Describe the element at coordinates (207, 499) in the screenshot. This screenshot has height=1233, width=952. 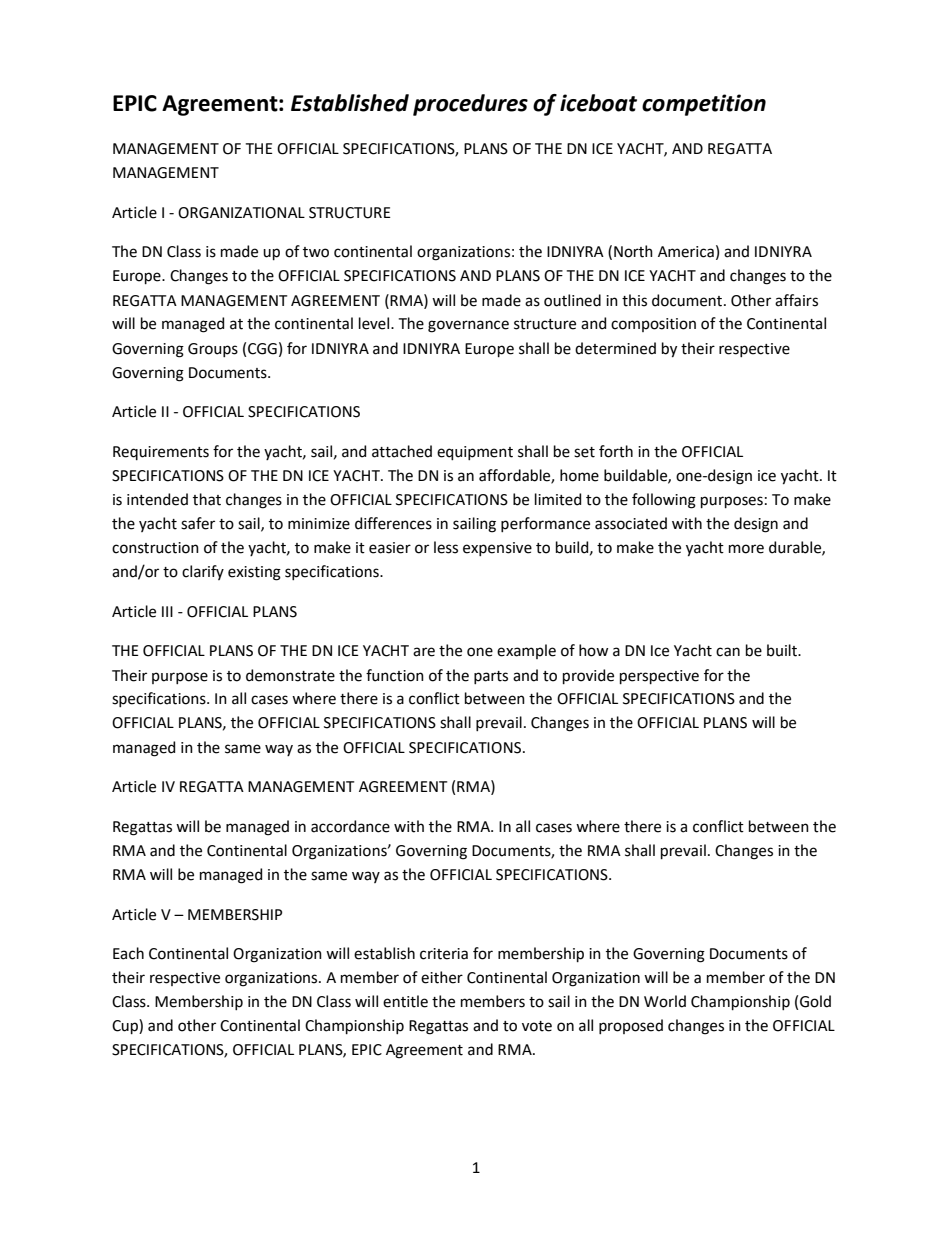
I see `that` at that location.
